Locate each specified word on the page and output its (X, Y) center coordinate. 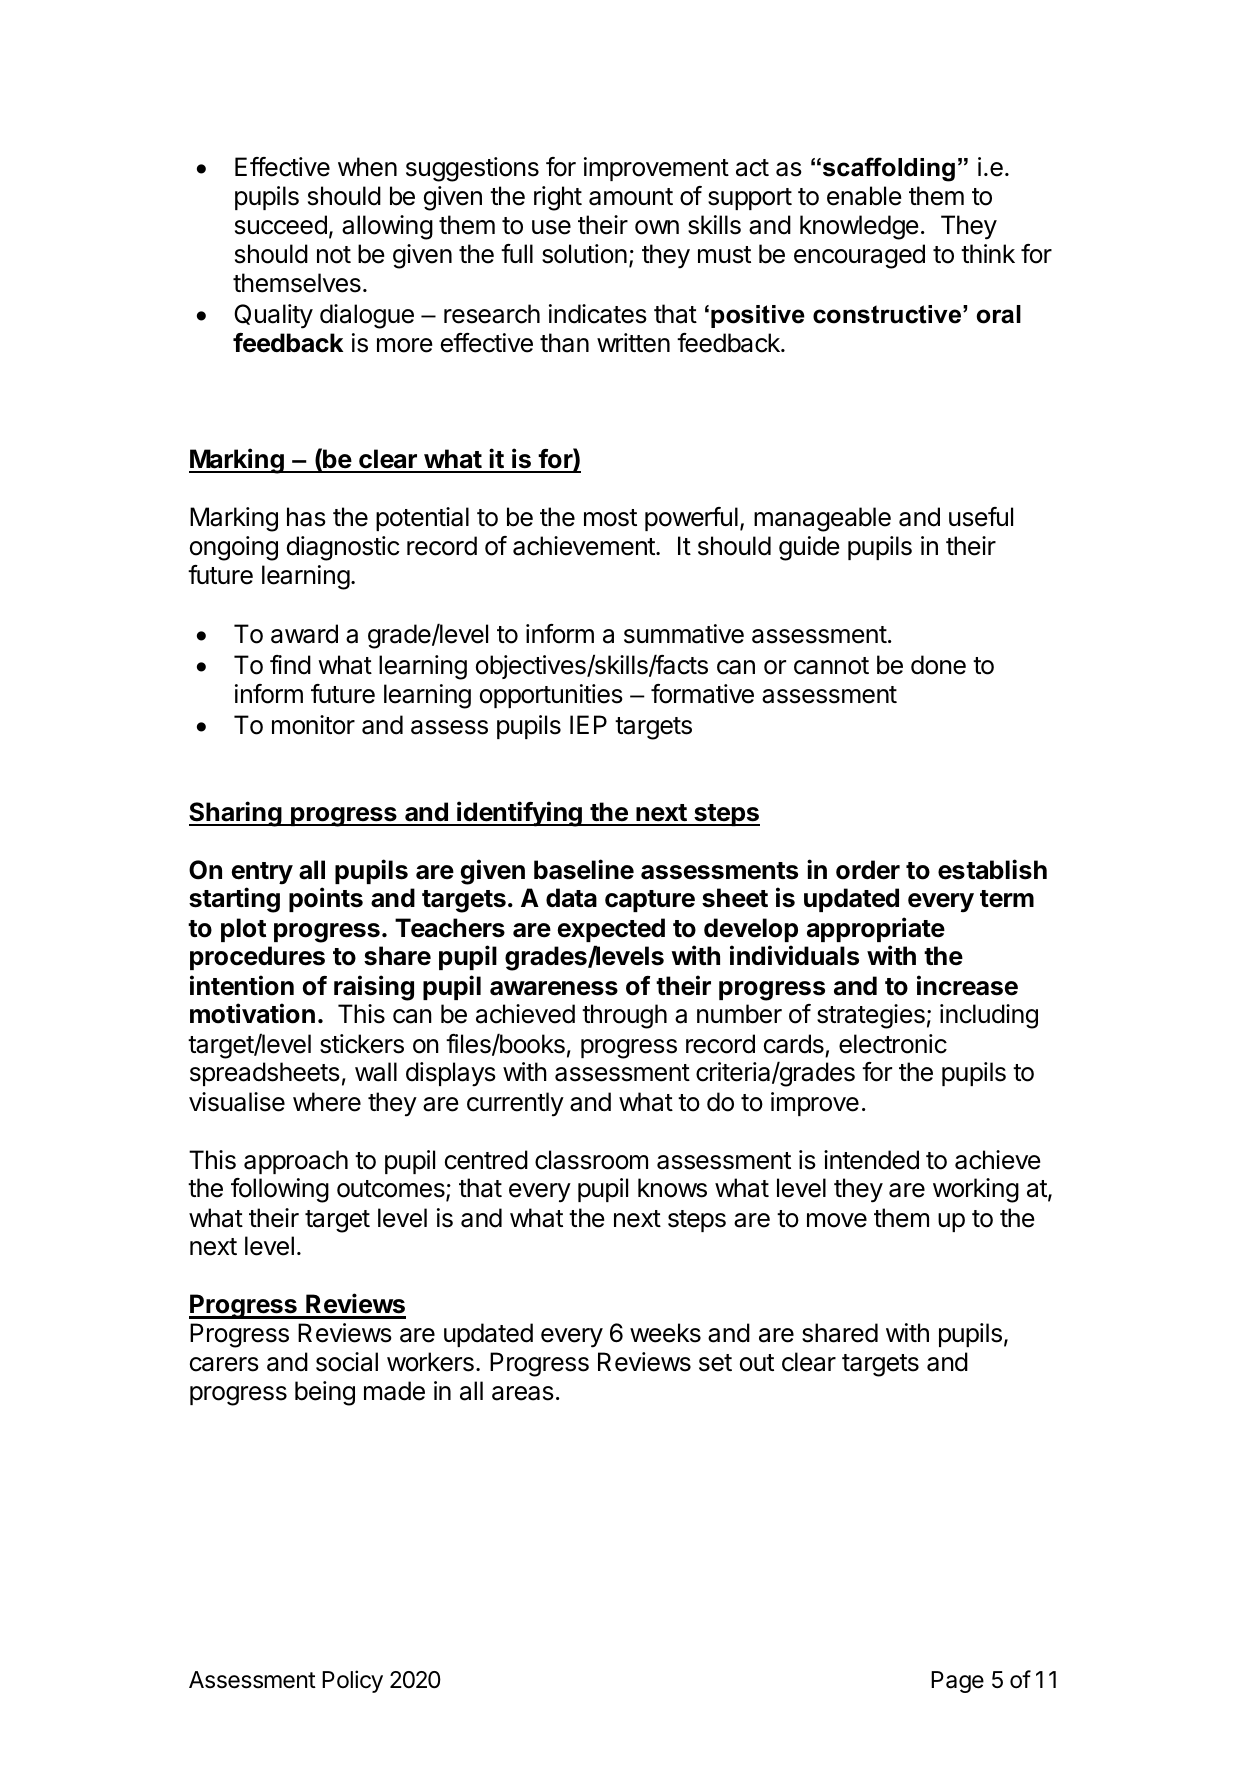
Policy (352, 1681)
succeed (281, 225)
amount (631, 197)
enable (864, 196)
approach (296, 1162)
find (290, 665)
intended (871, 1160)
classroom (591, 1160)
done (938, 665)
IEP (588, 724)
